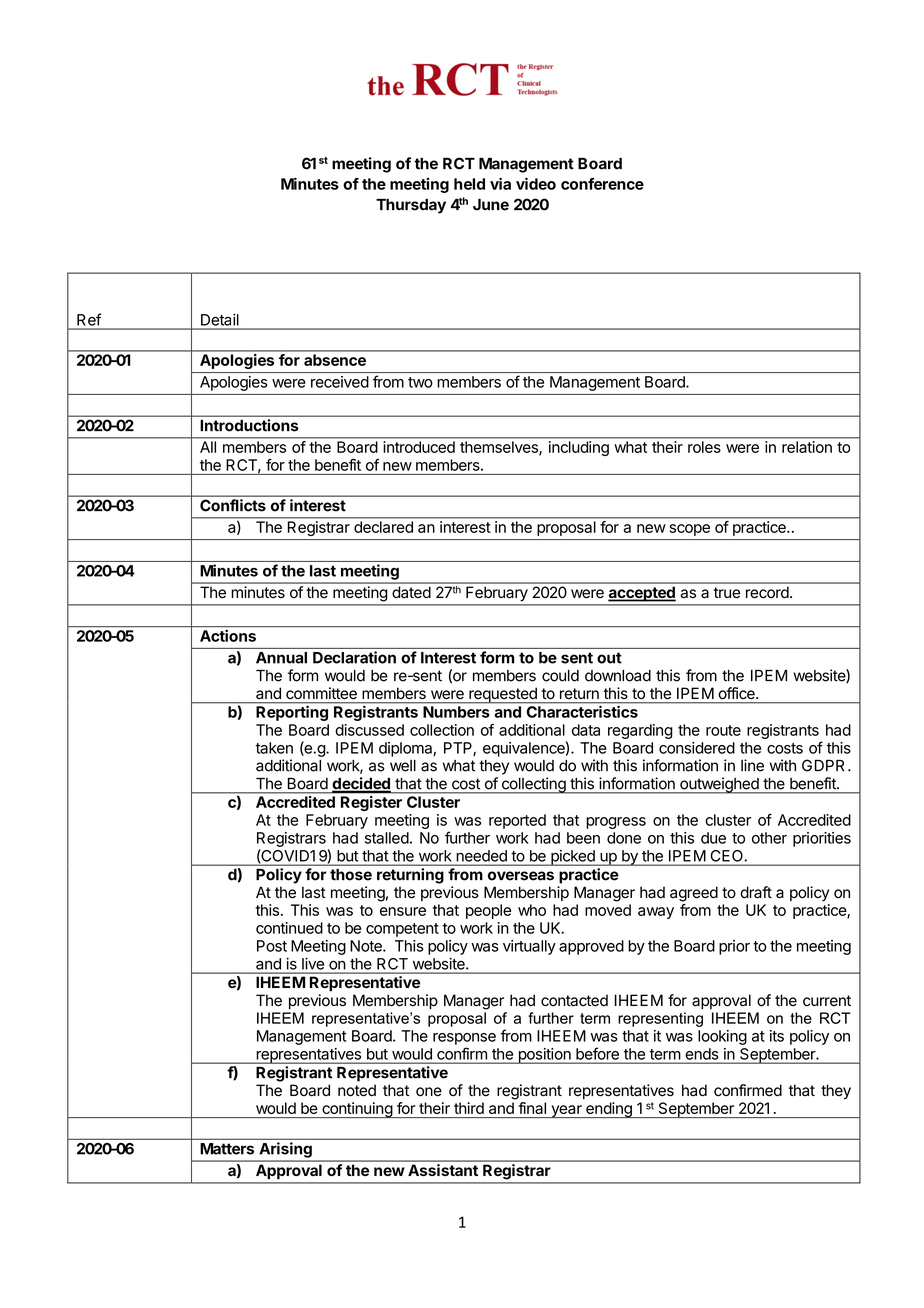  I want to click on scope, so click(690, 530).
